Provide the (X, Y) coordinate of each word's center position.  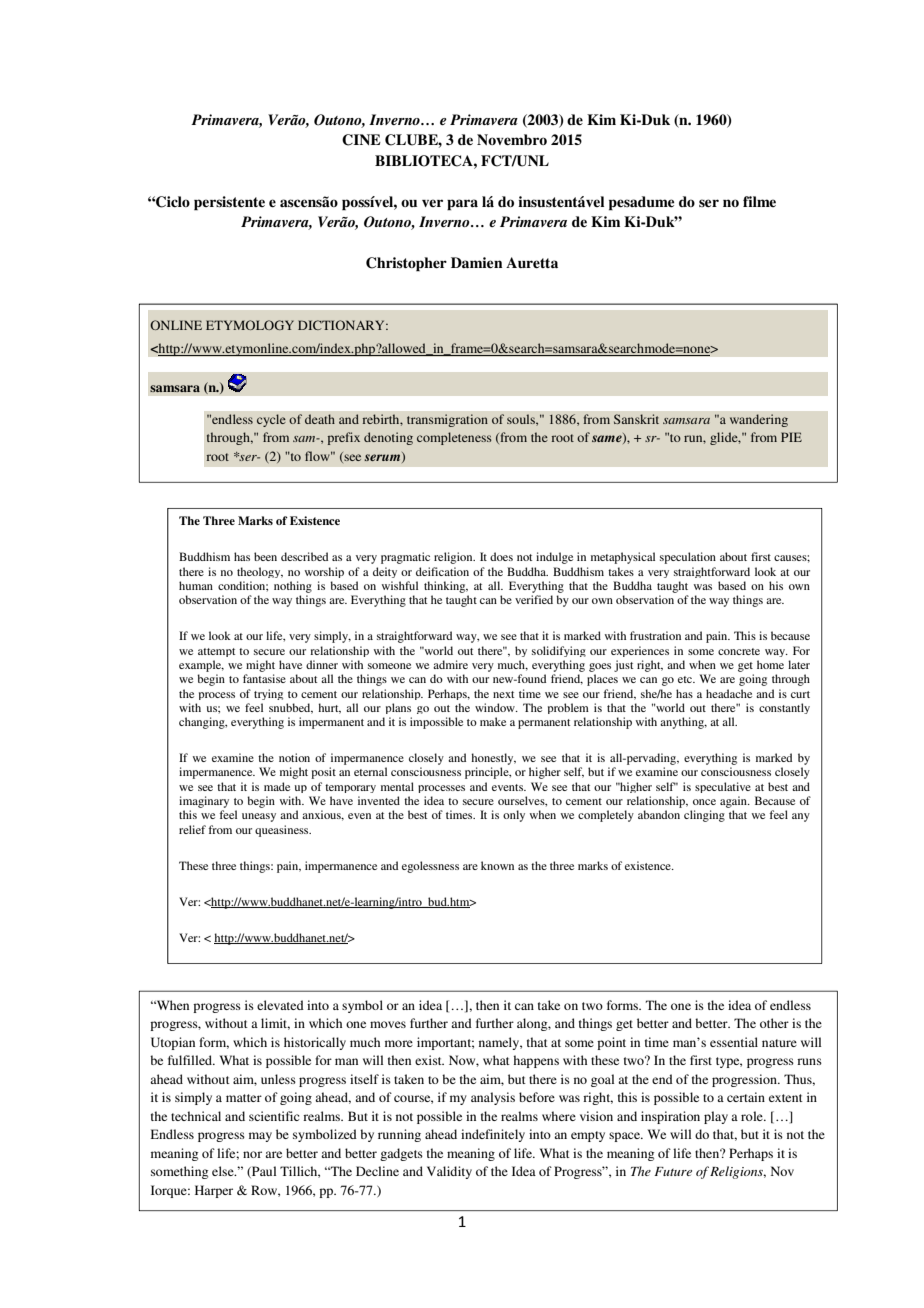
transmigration (447, 420)
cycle (271, 420)
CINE (361, 140)
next (503, 694)
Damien (476, 262)
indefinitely (493, 1135)
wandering (759, 420)
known (497, 865)
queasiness (283, 831)
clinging (704, 816)
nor (252, 1154)
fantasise (264, 678)
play (716, 1117)
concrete (739, 651)
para (462, 205)
